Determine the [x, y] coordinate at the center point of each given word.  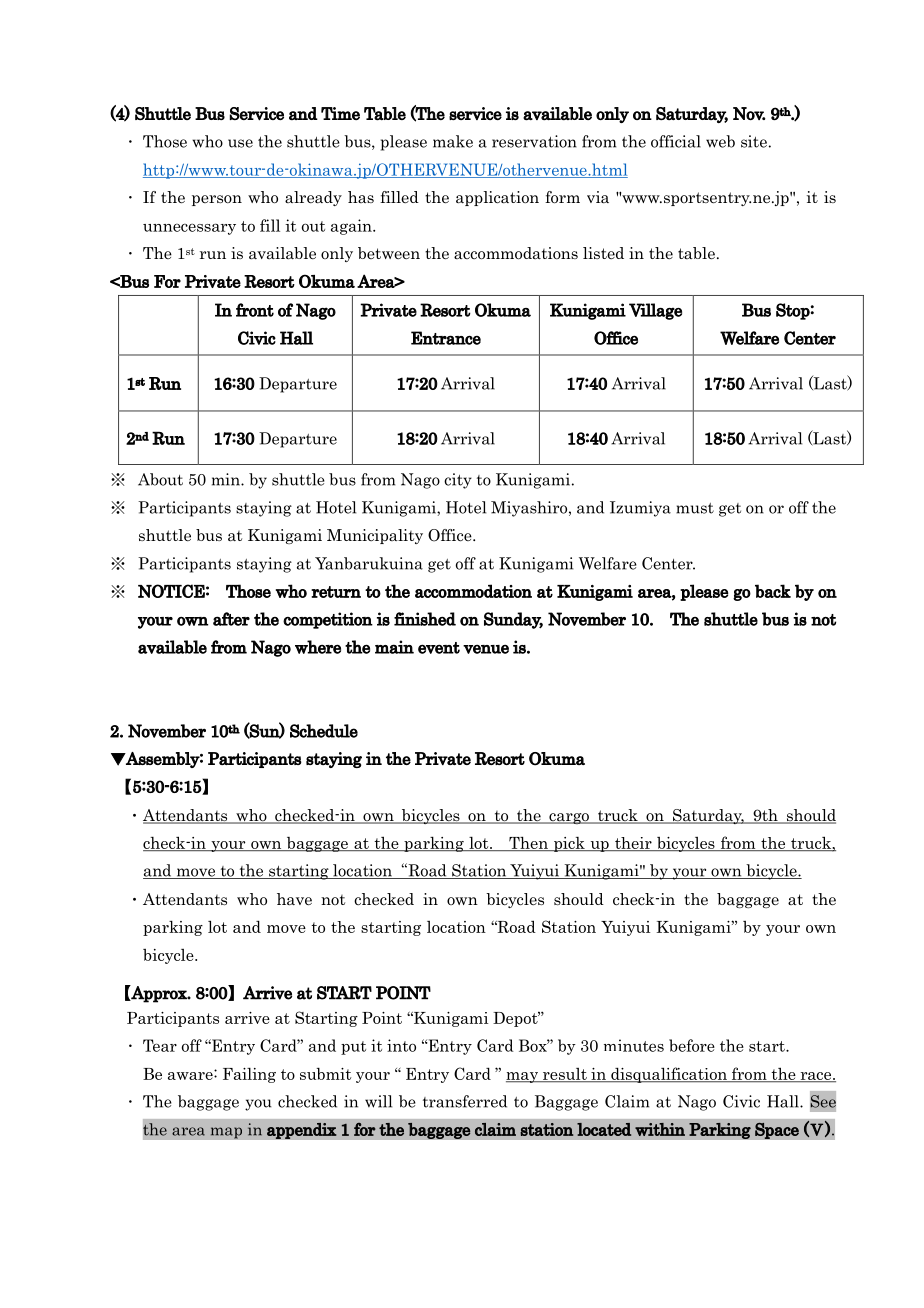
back [773, 591]
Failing [249, 1075]
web [720, 141]
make [453, 141]
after [231, 619]
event [439, 648]
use [240, 143]
